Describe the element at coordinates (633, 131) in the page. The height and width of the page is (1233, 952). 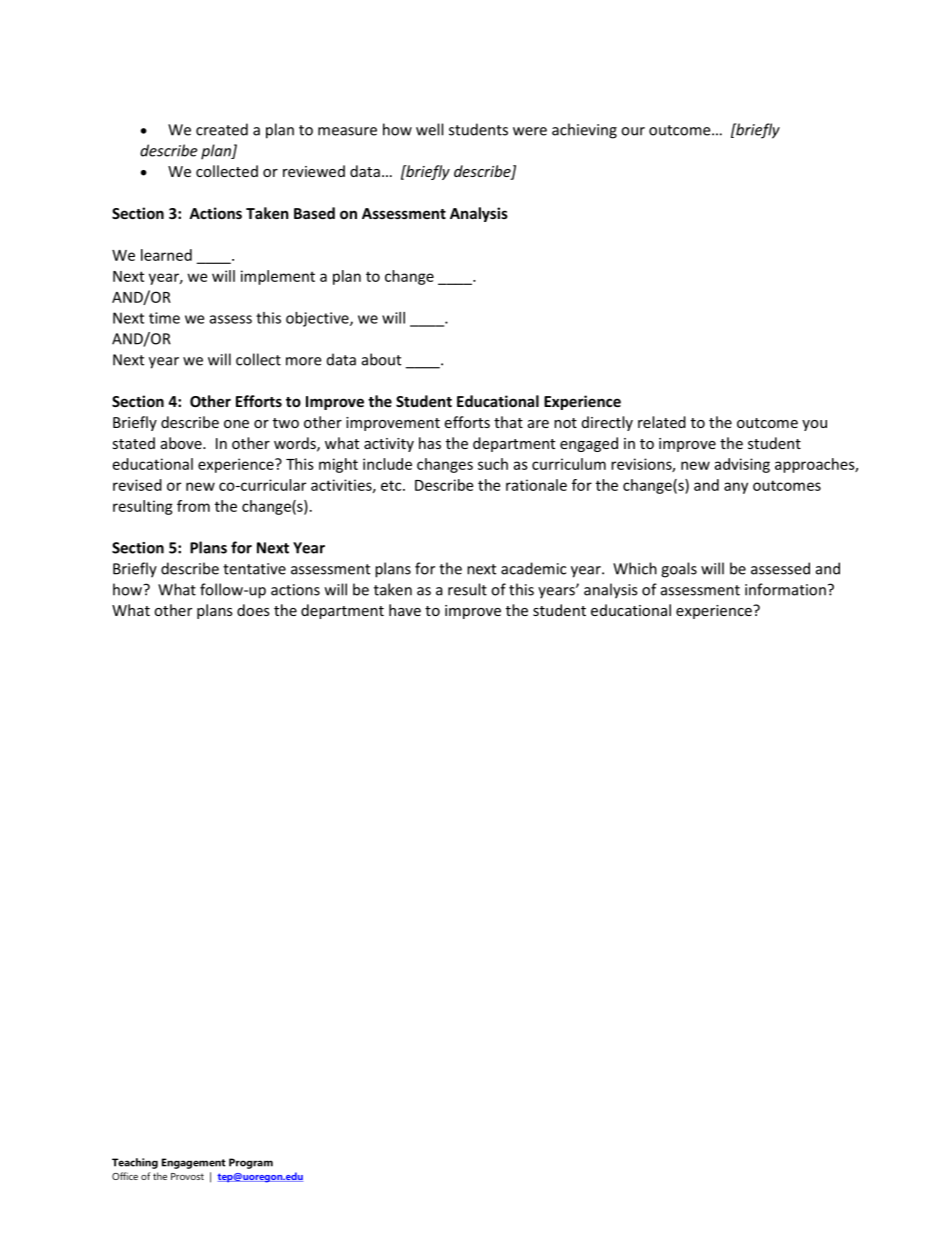
I see `our` at that location.
